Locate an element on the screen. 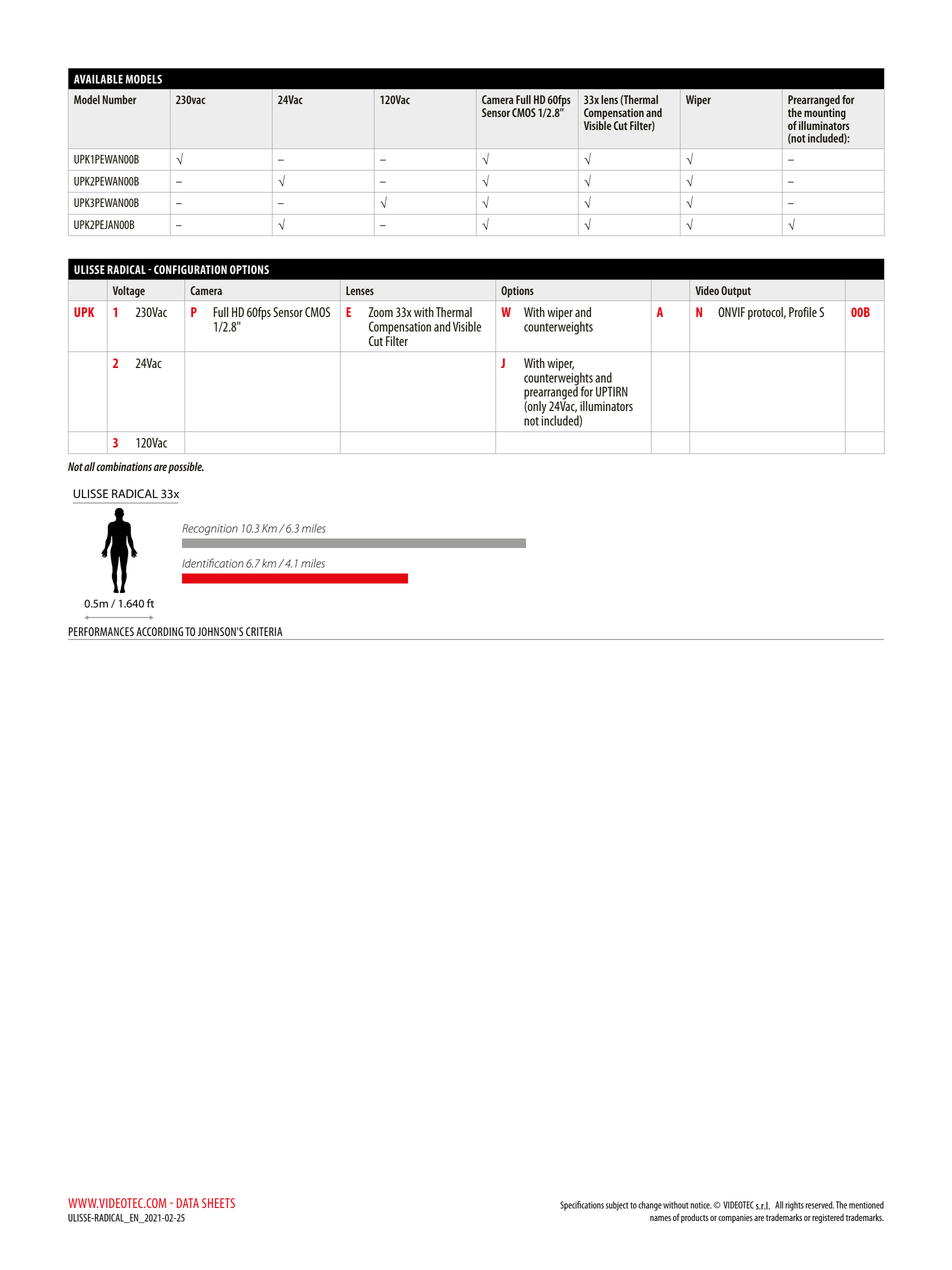 Image resolution: width=952 pixels, height=1270 pixels. CRITERIA is located at coordinates (264, 631).
